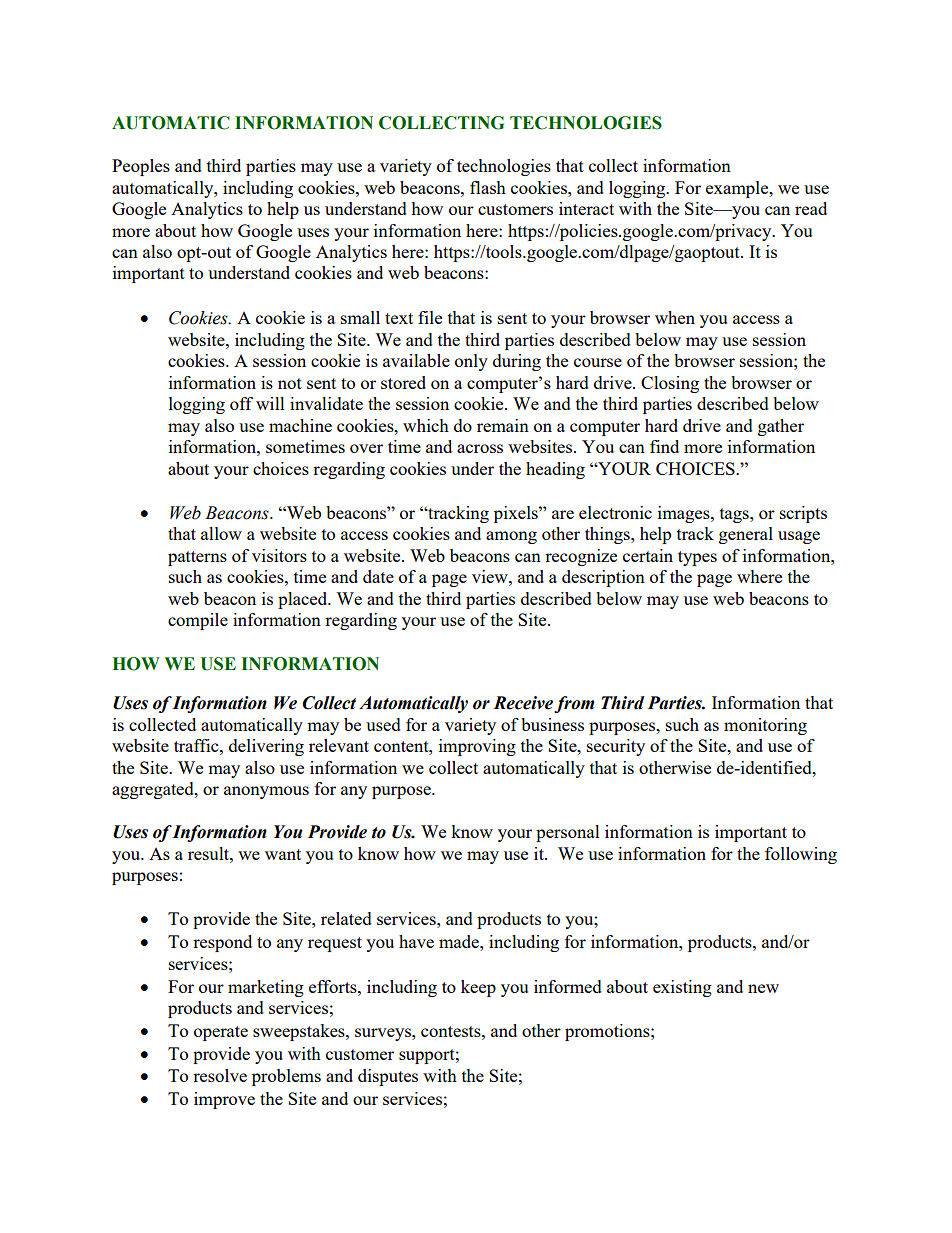  I want to click on improving, so click(477, 747).
